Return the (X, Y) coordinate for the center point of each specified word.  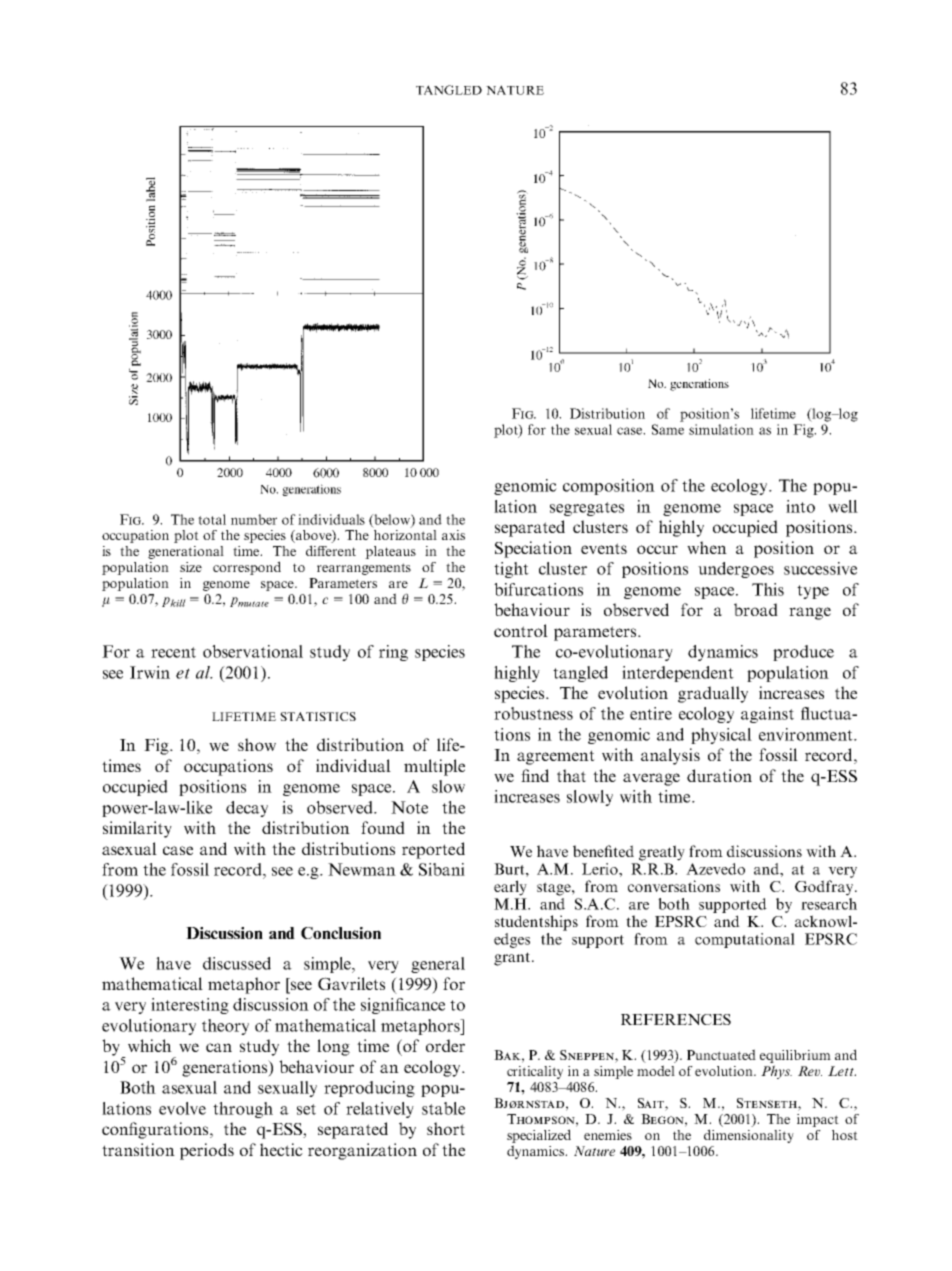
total (212, 519)
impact (818, 1120)
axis (453, 535)
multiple (434, 767)
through (243, 1110)
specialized (539, 1136)
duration (719, 775)
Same (668, 429)
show (257, 744)
